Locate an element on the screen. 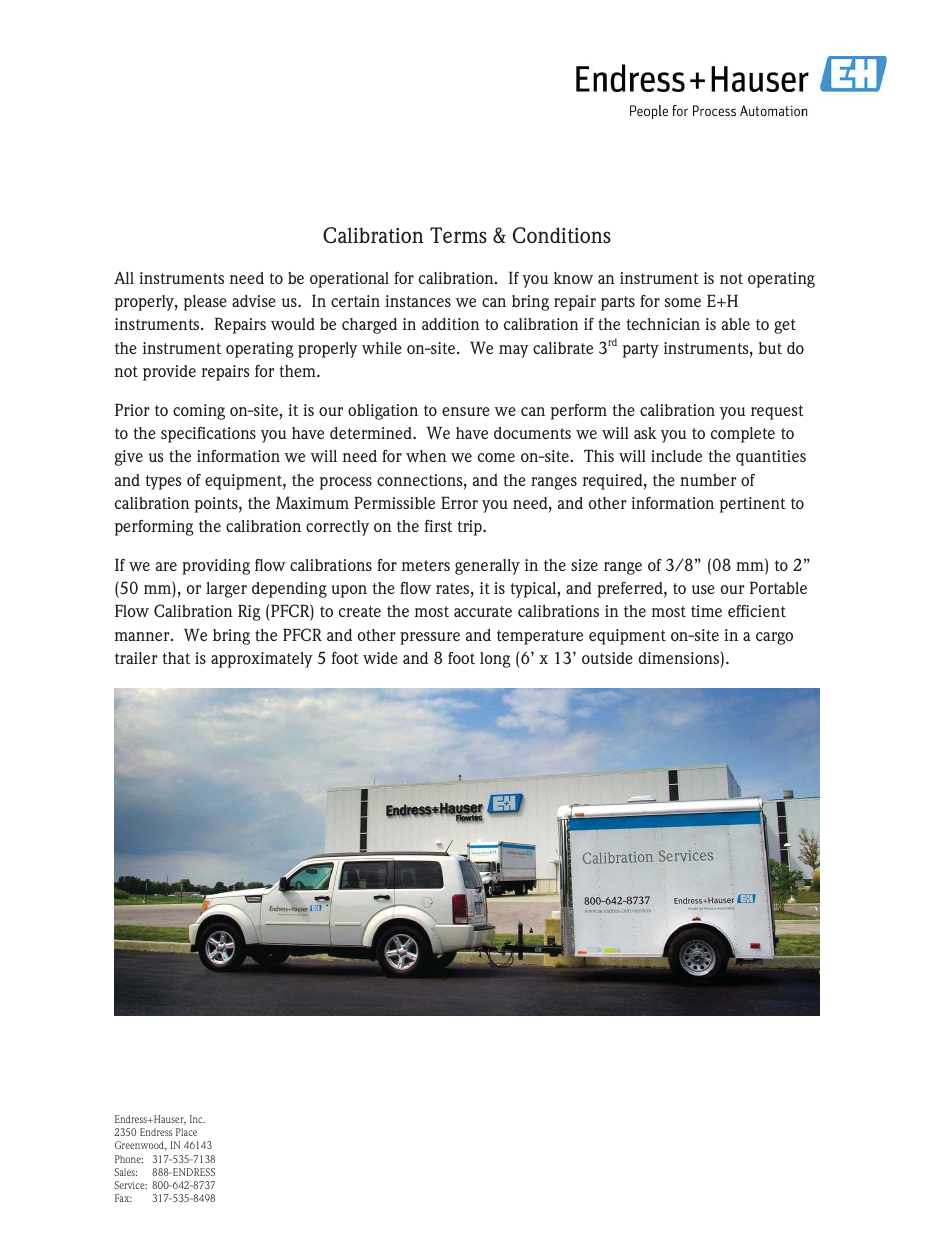  wide is located at coordinates (380, 658).
